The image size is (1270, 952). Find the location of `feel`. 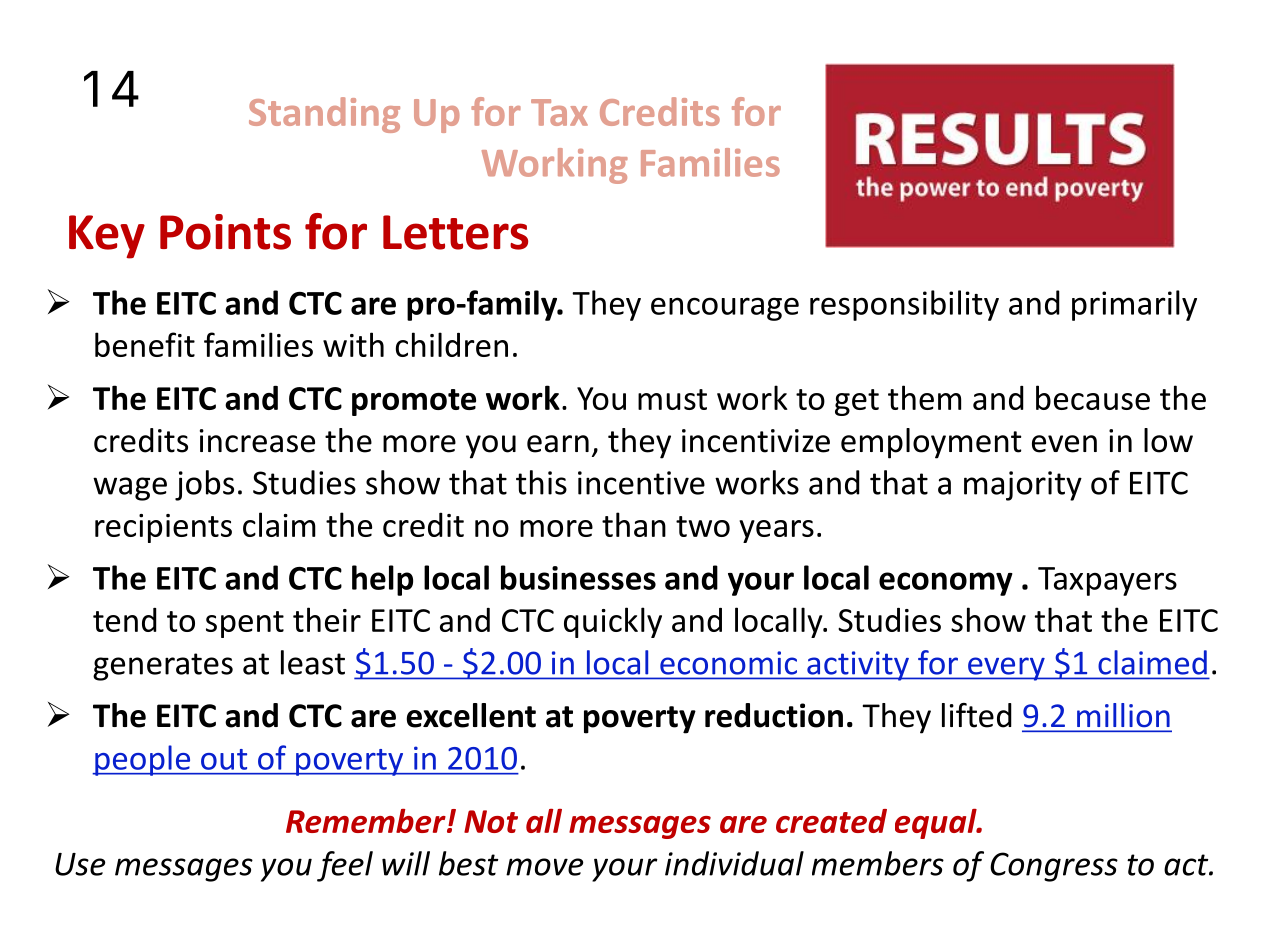

feel is located at coordinates (345, 866).
